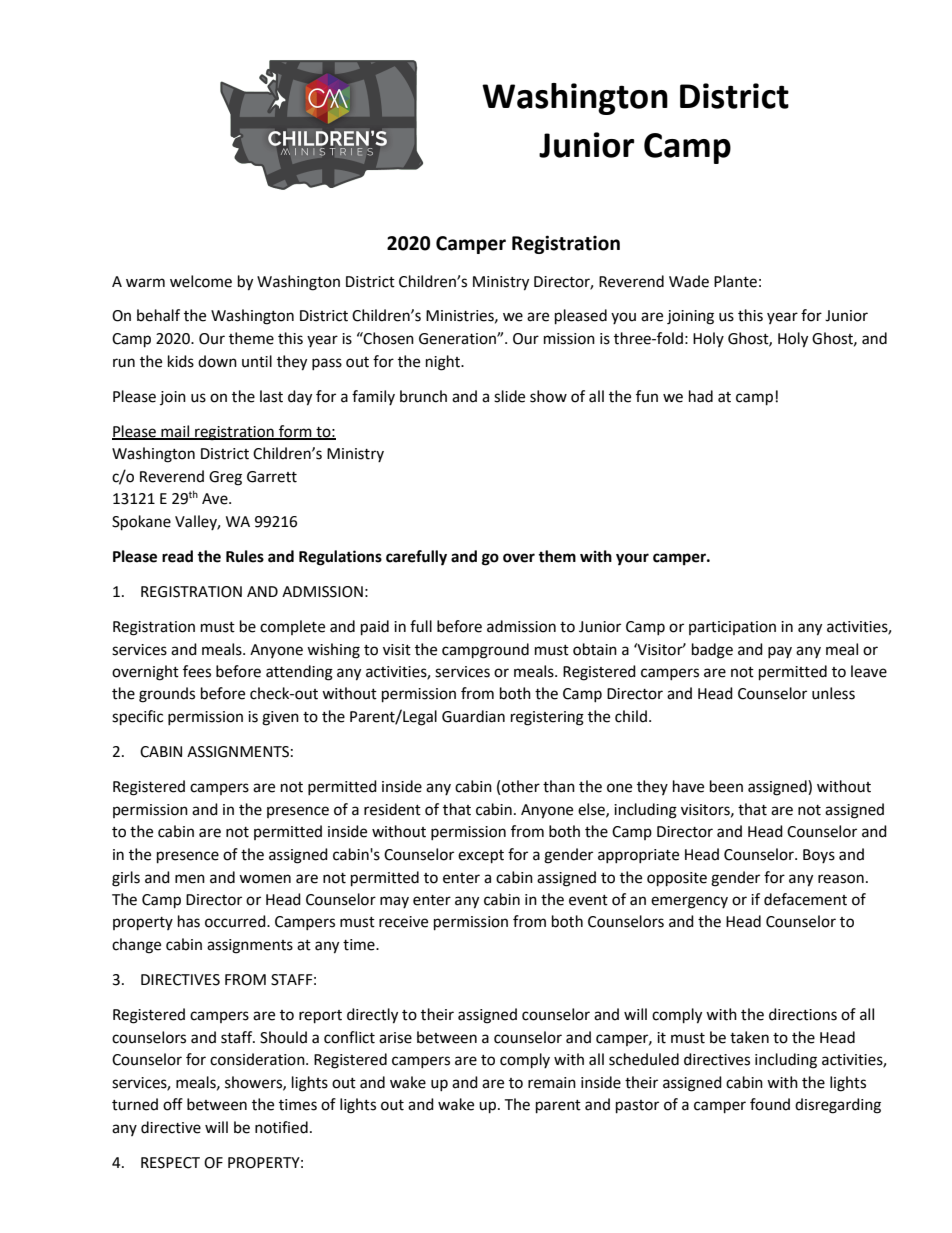 This document has width=952, height=1233. Describe the element at coordinates (833, 693) in the document. I see `unless` at that location.
